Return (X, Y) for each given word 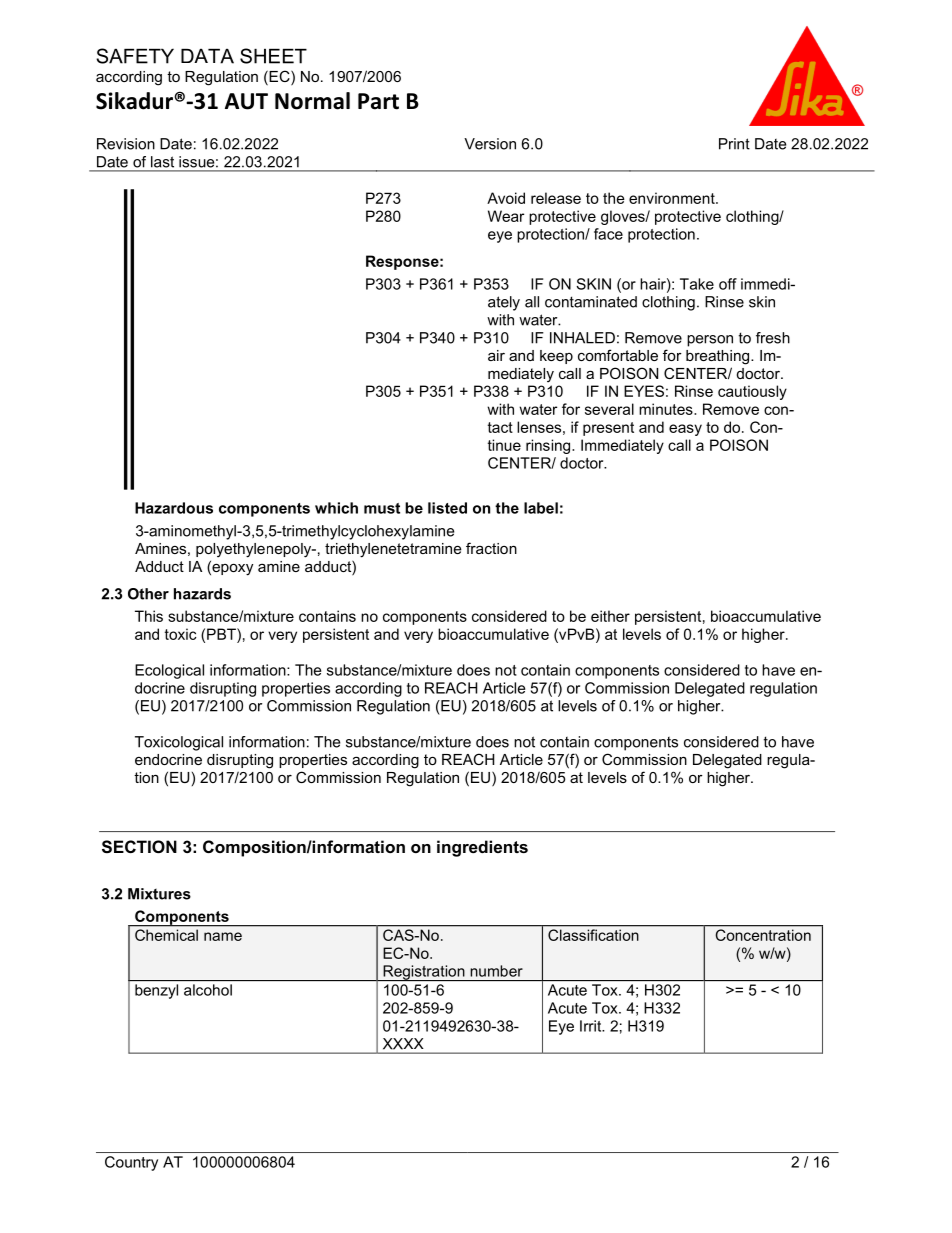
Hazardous (174, 508)
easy (685, 430)
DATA (207, 56)
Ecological (169, 671)
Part (378, 101)
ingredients (482, 848)
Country (131, 1163)
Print (734, 144)
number (496, 971)
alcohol (208, 990)
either (610, 616)
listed (447, 508)
